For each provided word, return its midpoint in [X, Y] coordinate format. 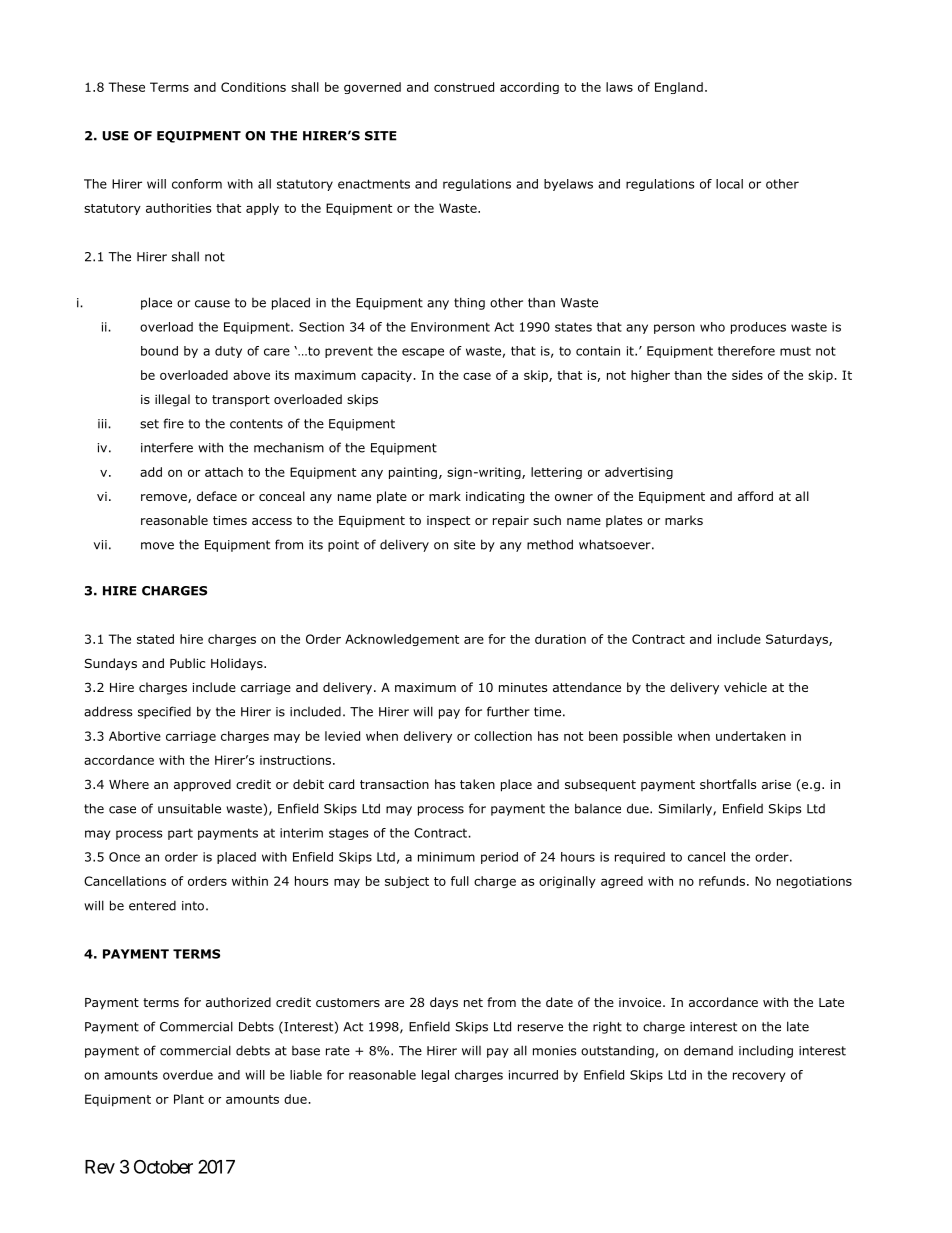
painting [413, 473]
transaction [394, 784]
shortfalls [728, 784]
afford [755, 496]
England [679, 88]
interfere [167, 447]
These [127, 87]
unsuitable [189, 808]
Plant [189, 1099]
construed [464, 87]
